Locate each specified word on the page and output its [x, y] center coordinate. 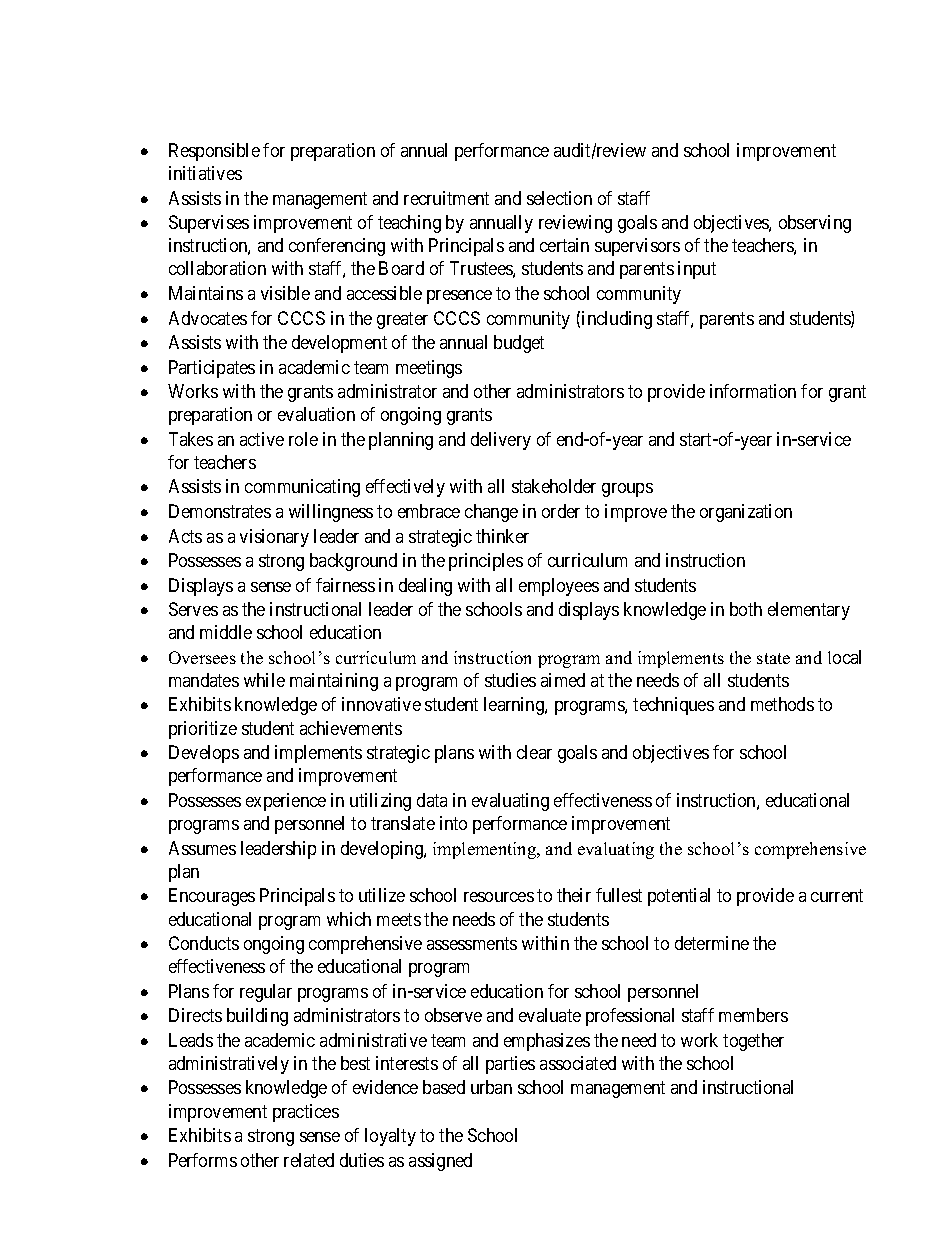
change [491, 513]
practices [306, 1113]
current [837, 896]
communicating [302, 488]
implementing [486, 850]
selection [559, 198]
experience [286, 802]
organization [746, 513]
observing [815, 224]
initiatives [205, 173]
